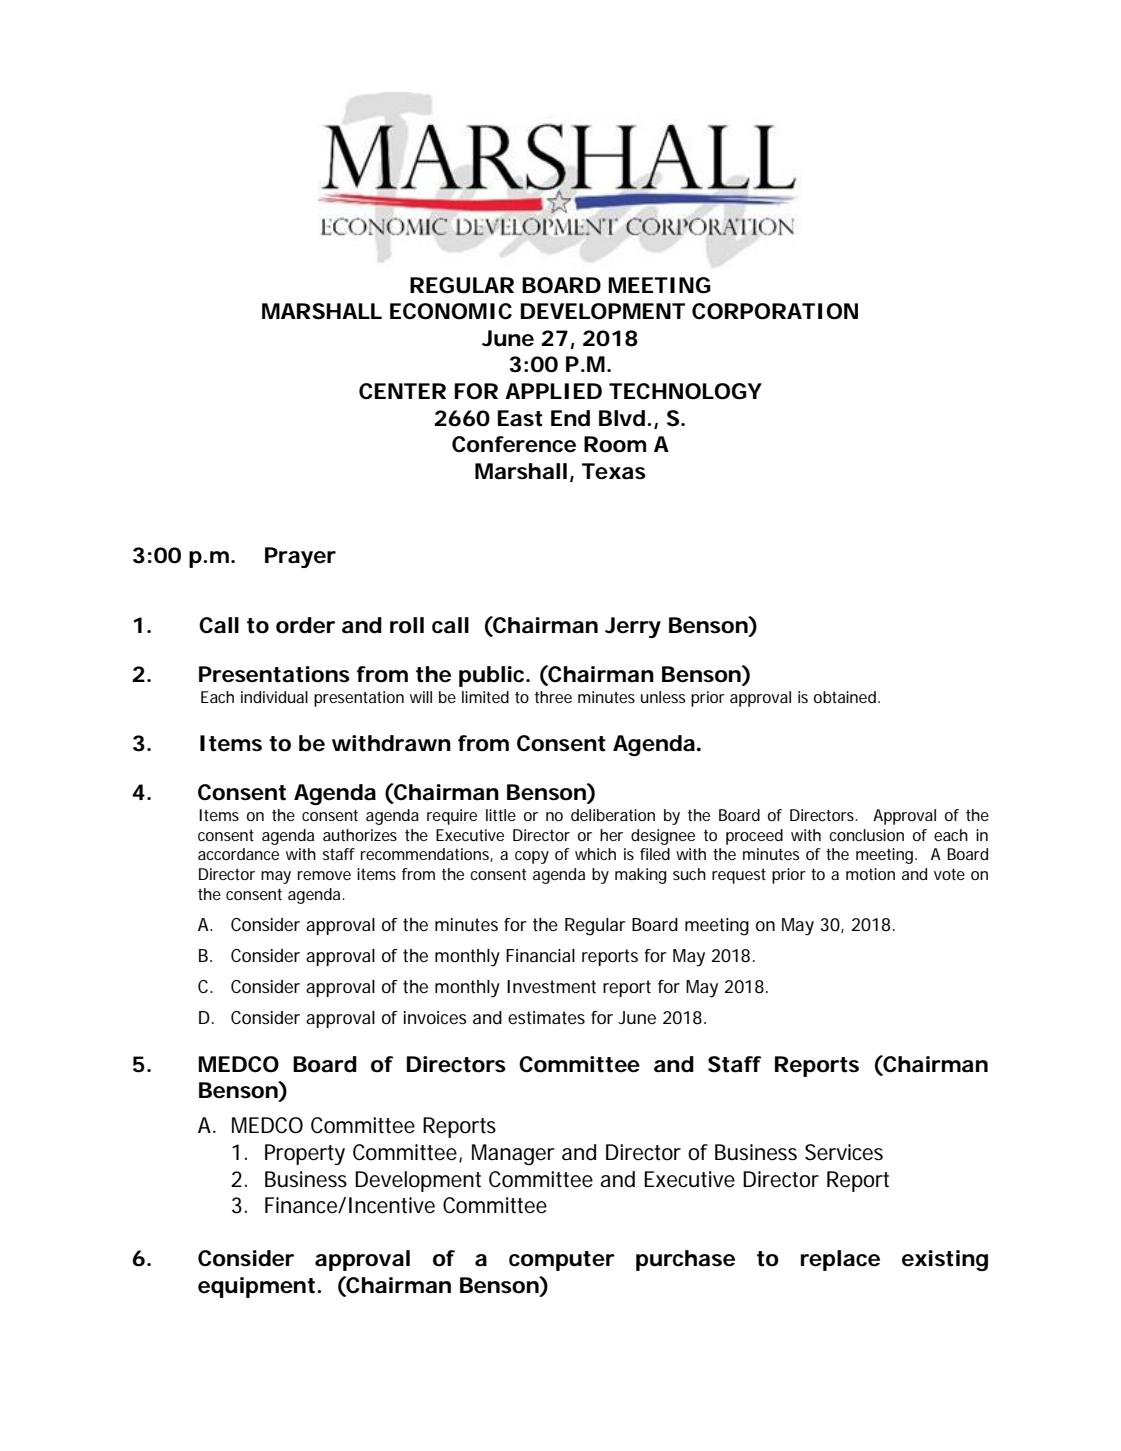 The image size is (1121, 1451). Describe the element at coordinates (846, 697) in the screenshot. I see `obtained` at that location.
